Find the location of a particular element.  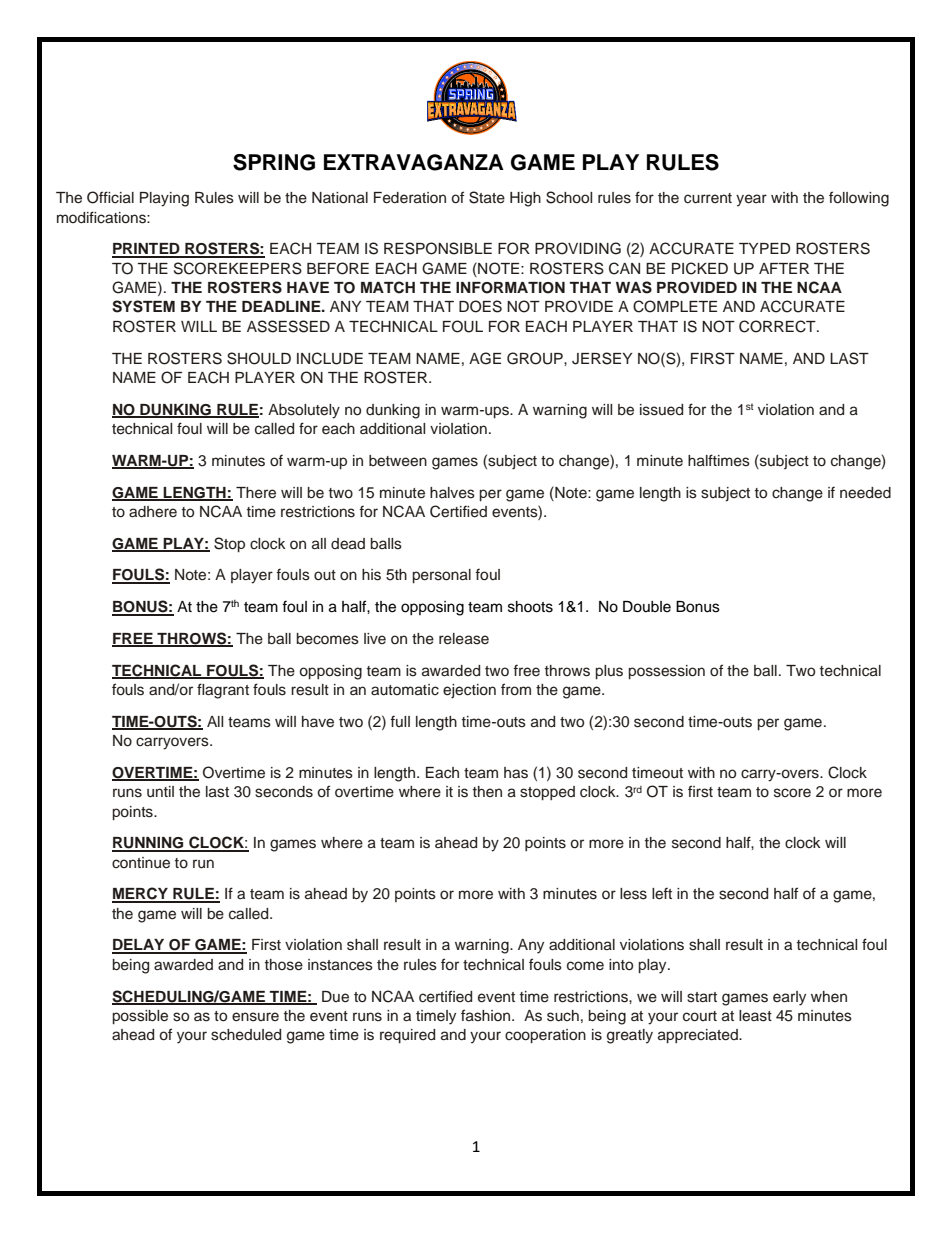

State is located at coordinates (487, 197).
